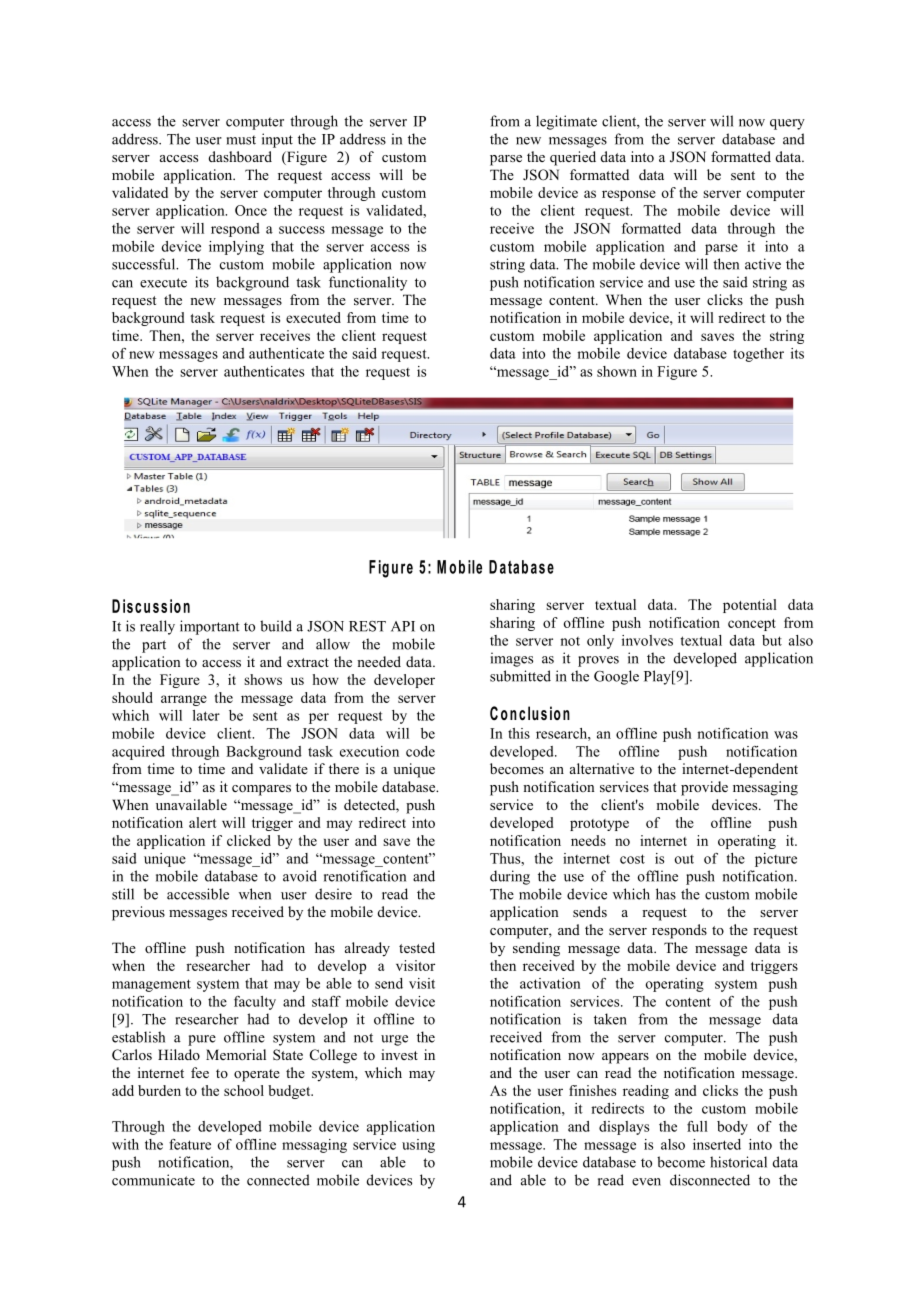 The width and height of the document is (924, 1308). Describe the element at coordinates (750, 606) in the document. I see `potential` at that location.
